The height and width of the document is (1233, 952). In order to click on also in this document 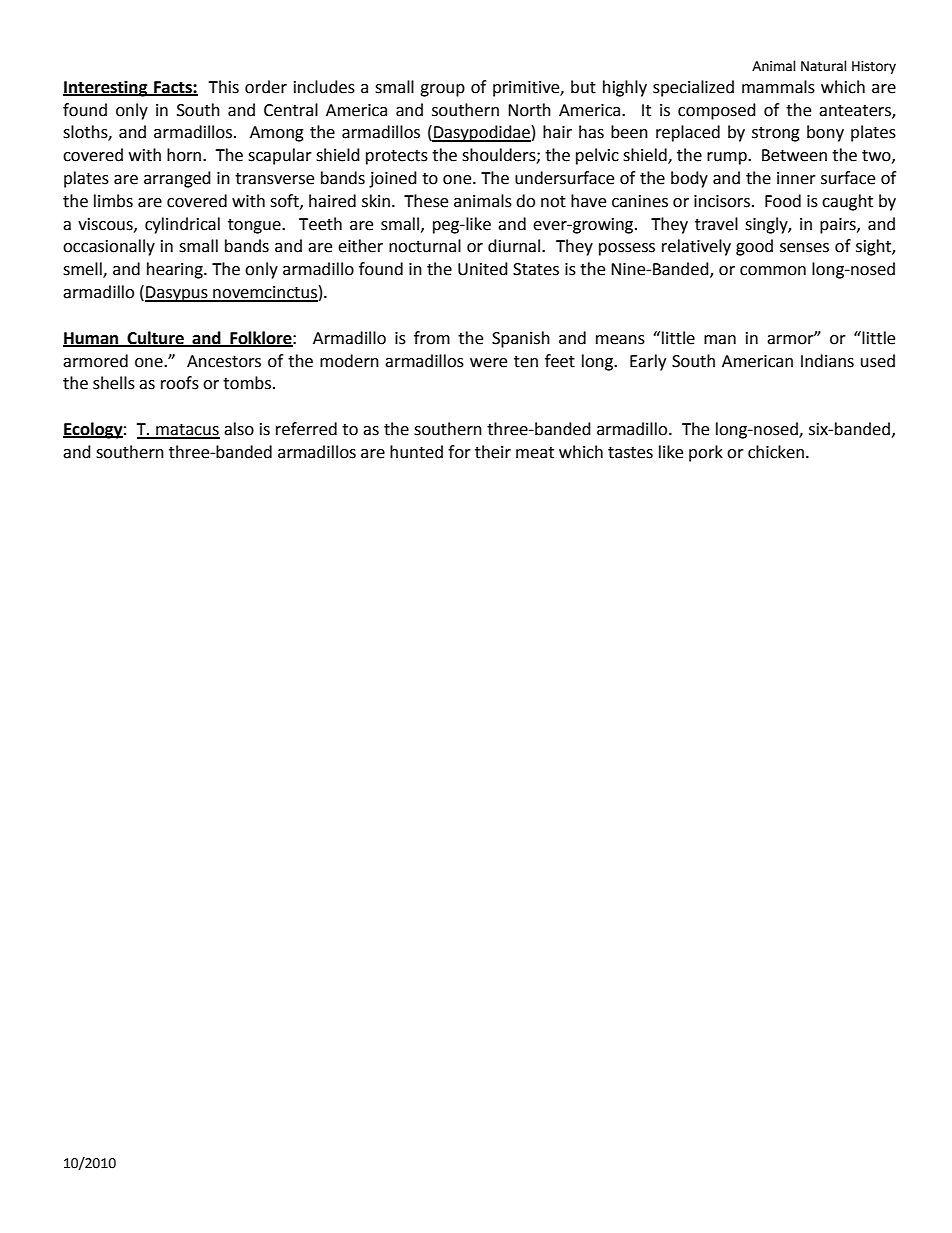, I will do `click(239, 429)`.
